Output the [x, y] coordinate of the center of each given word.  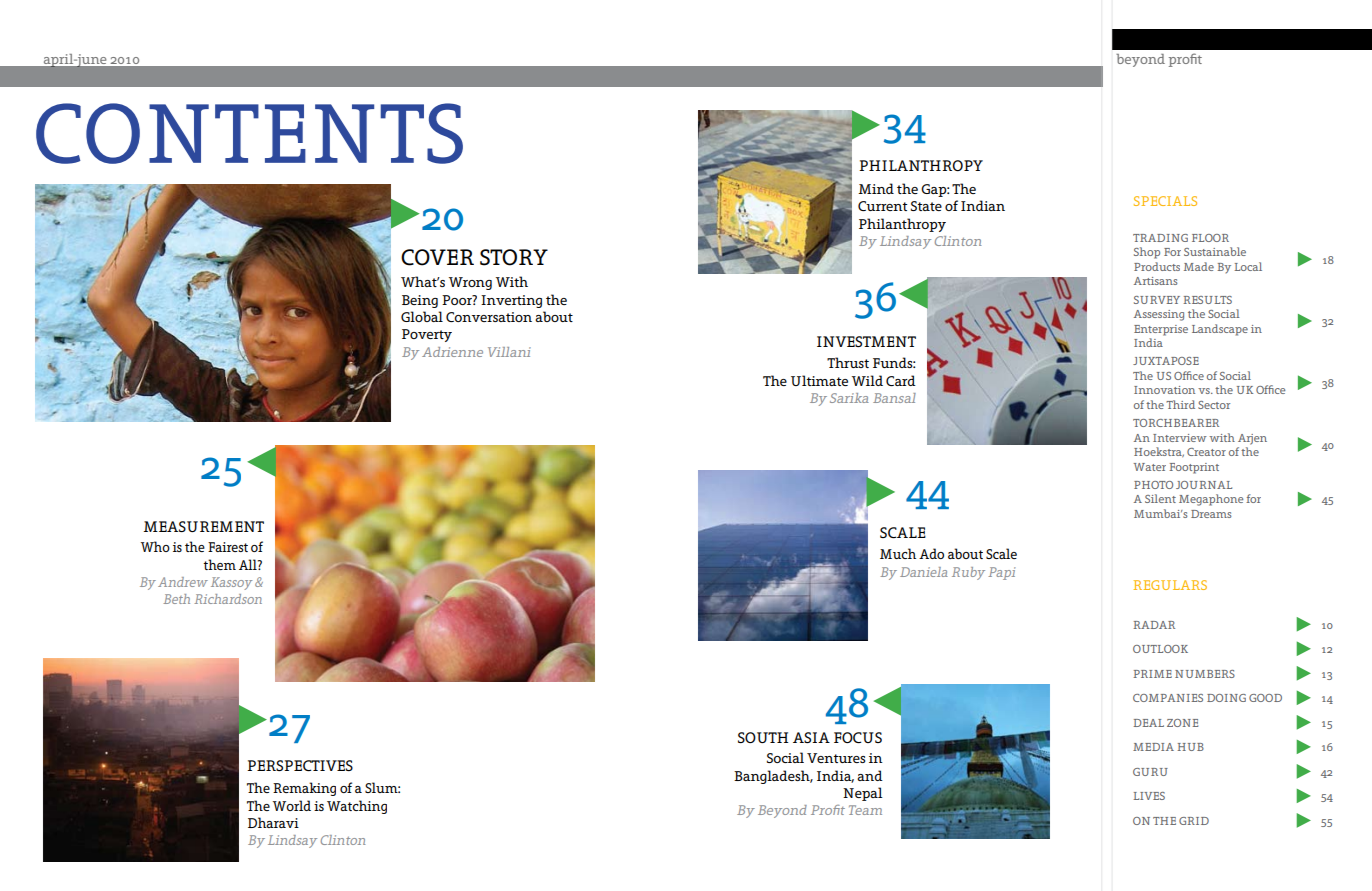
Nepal [863, 794]
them [219, 564]
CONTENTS [249, 133]
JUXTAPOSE [1166, 361]
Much [898, 553]
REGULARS [1170, 585]
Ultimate [819, 380]
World [292, 805]
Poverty [427, 335]
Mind [876, 188]
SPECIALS [1165, 201]
